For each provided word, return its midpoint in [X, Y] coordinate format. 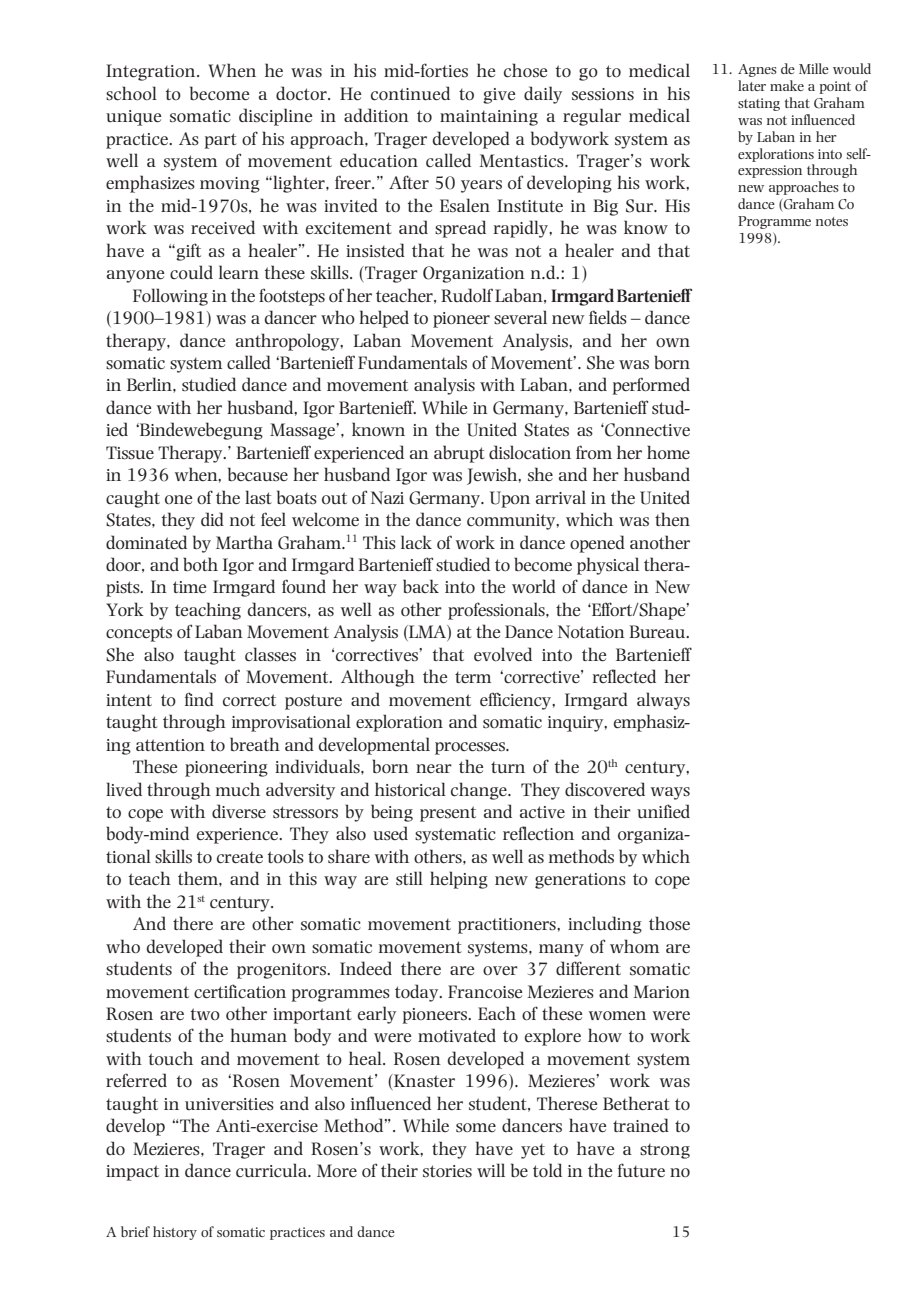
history [175, 1233]
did [212, 519]
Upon [510, 499]
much [238, 789]
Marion [662, 992]
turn [508, 767]
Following [170, 297]
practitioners [508, 926]
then [672, 519]
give [499, 96]
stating [759, 104]
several [520, 317]
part [221, 141]
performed [651, 386]
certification [240, 991]
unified [663, 811]
